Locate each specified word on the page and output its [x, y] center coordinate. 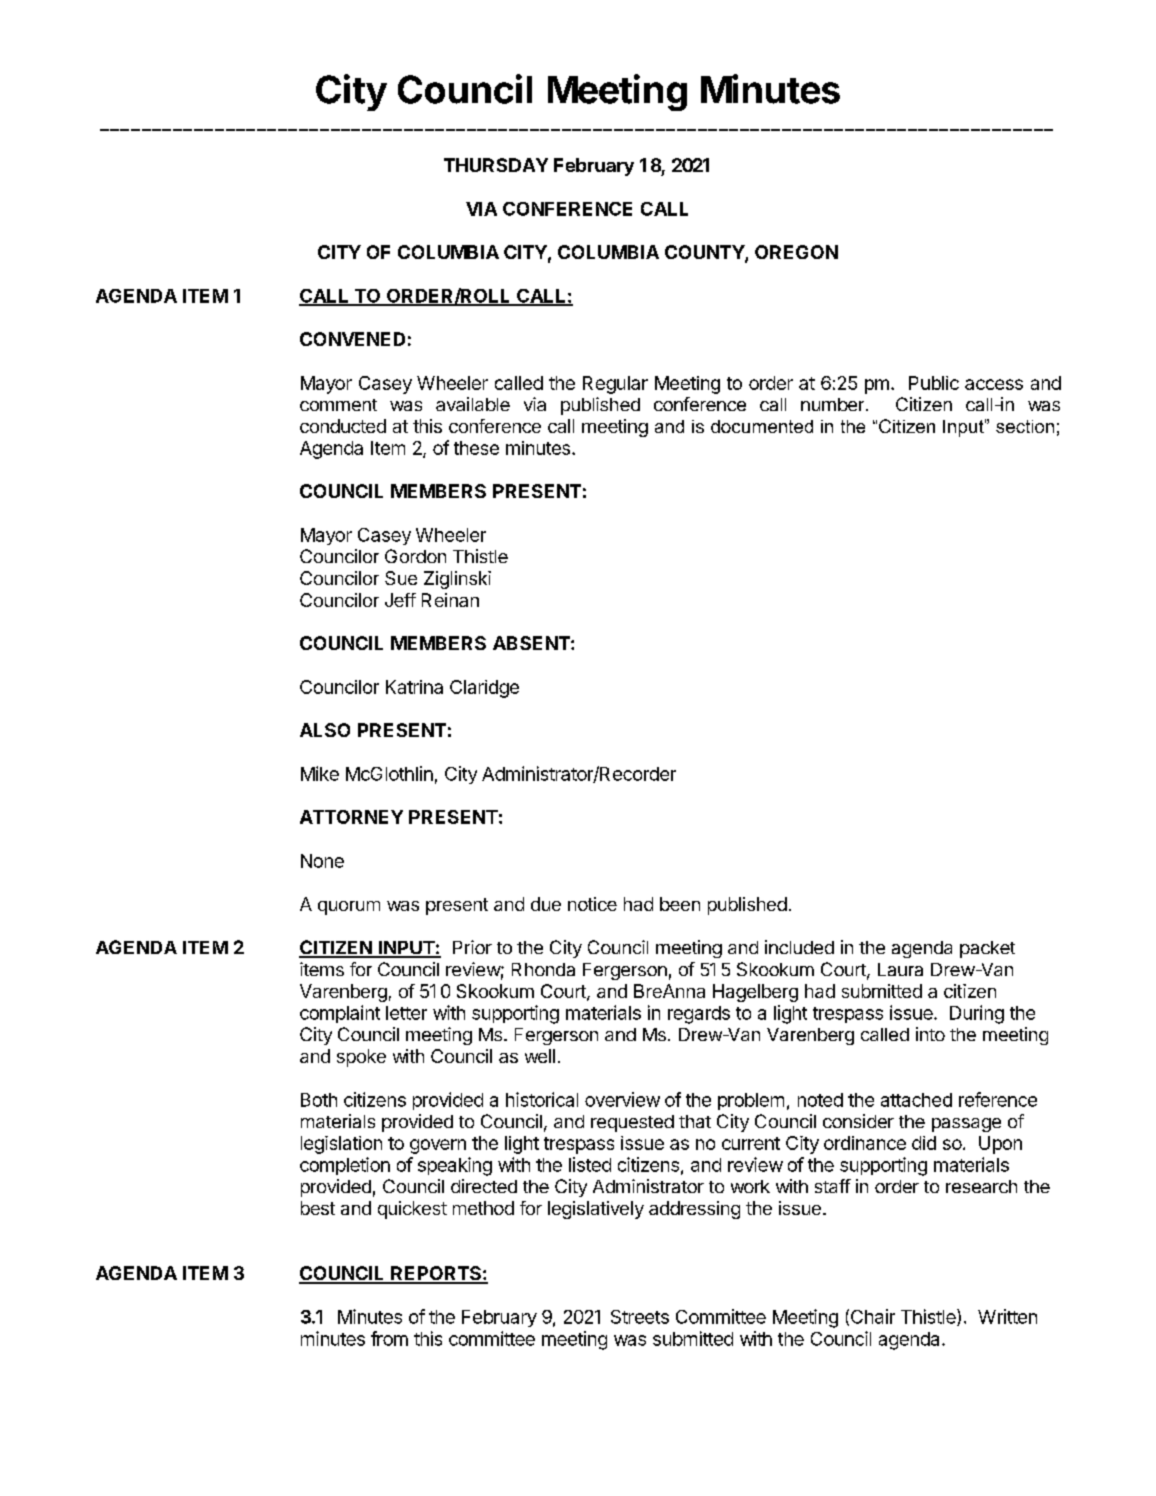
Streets [640, 1317]
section [1025, 426]
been [680, 904]
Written [1007, 1316]
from [389, 1338]
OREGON [796, 252]
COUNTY [705, 253]
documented [762, 426]
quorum [349, 908]
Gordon [415, 556]
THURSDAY [496, 165]
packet [987, 949]
